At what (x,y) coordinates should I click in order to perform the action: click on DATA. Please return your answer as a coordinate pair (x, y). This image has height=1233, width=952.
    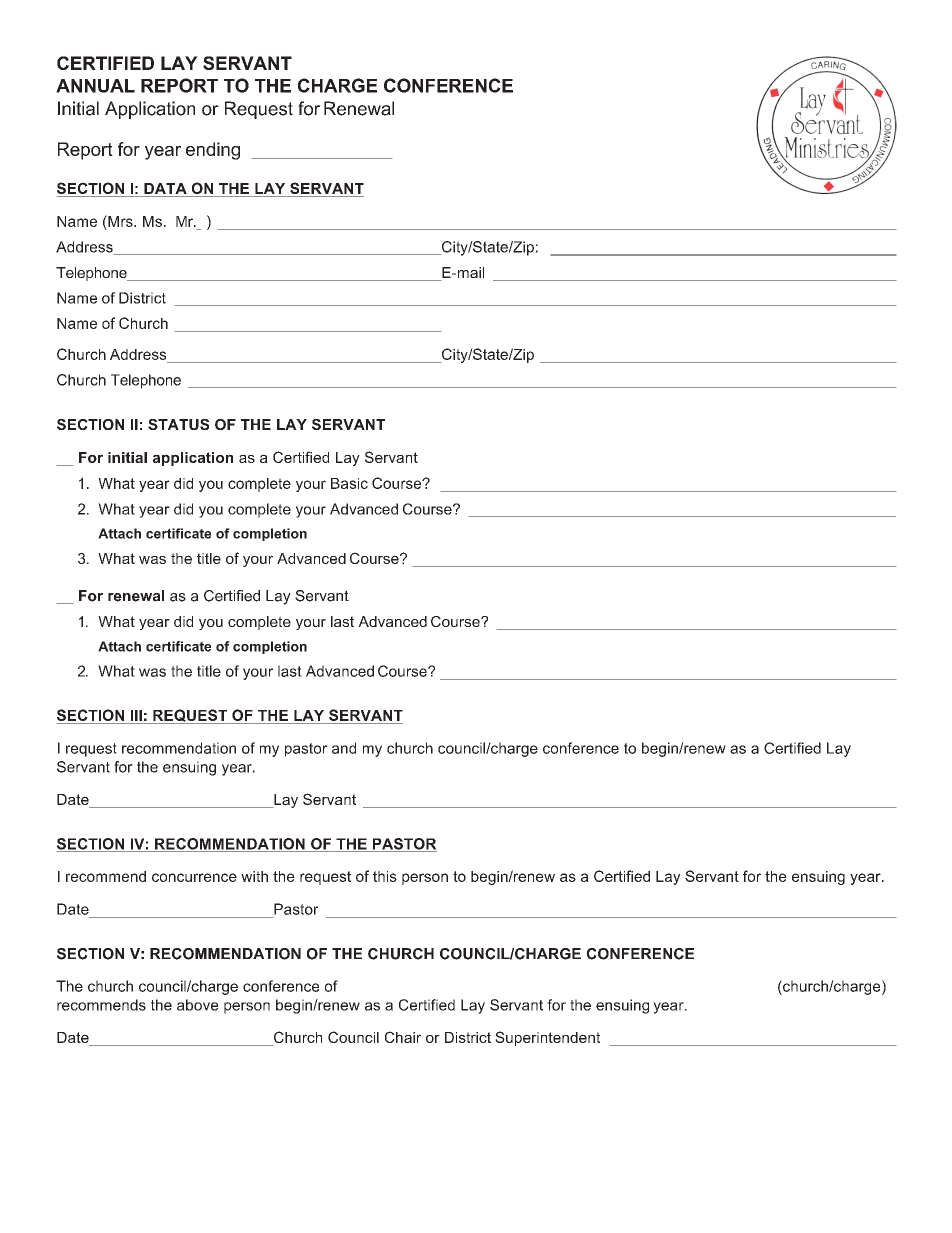
    Looking at the image, I should click on (165, 188).
